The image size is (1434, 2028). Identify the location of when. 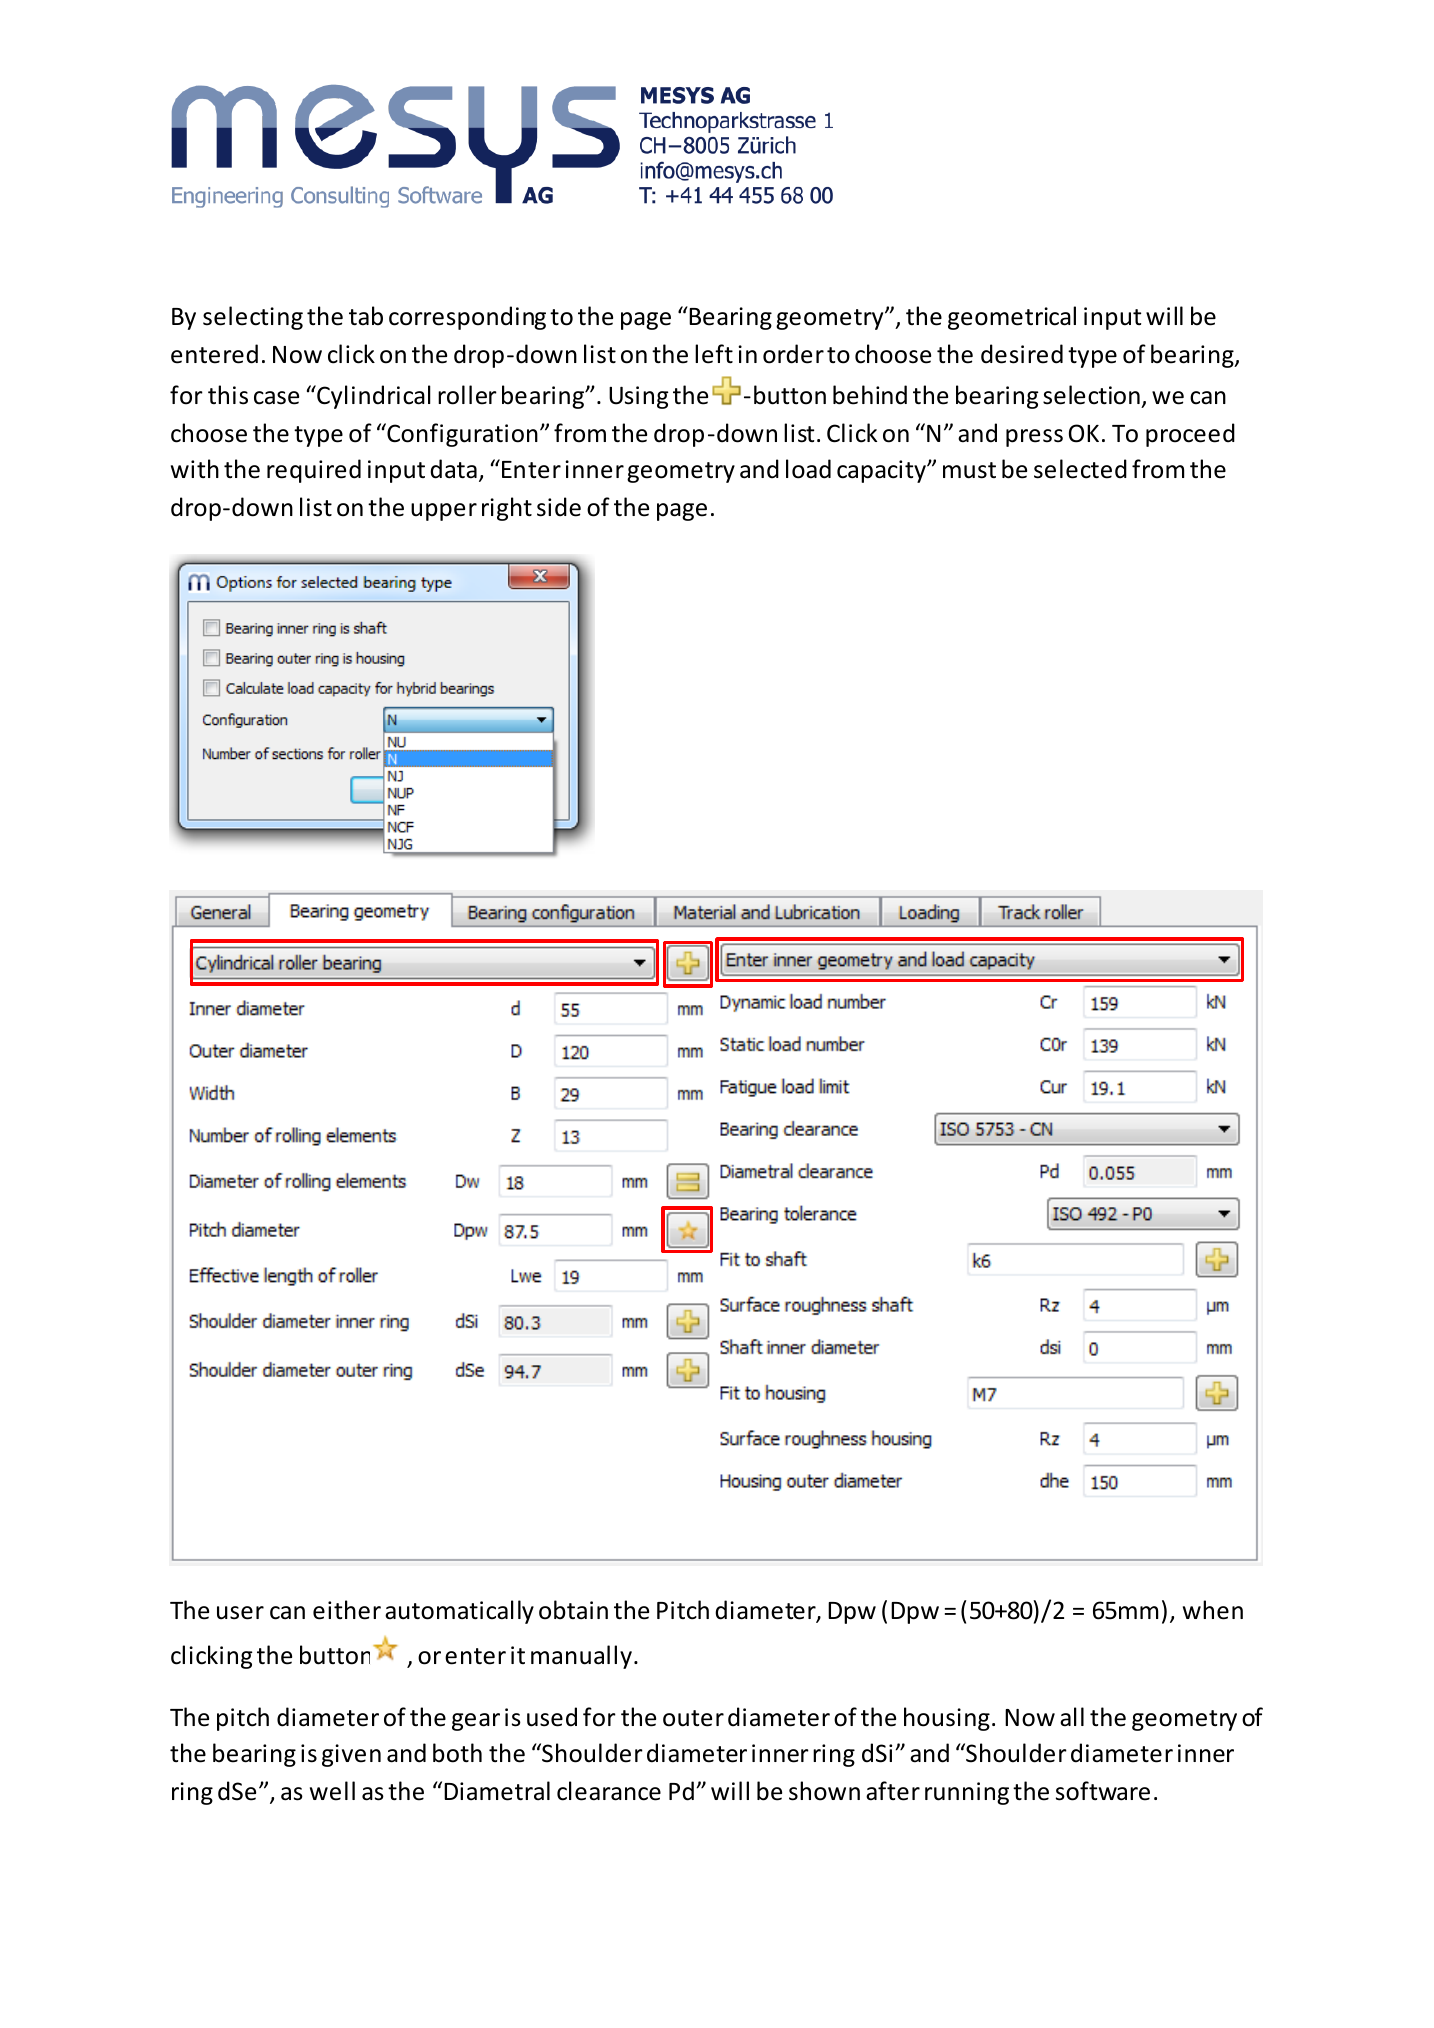
(1213, 1610).
